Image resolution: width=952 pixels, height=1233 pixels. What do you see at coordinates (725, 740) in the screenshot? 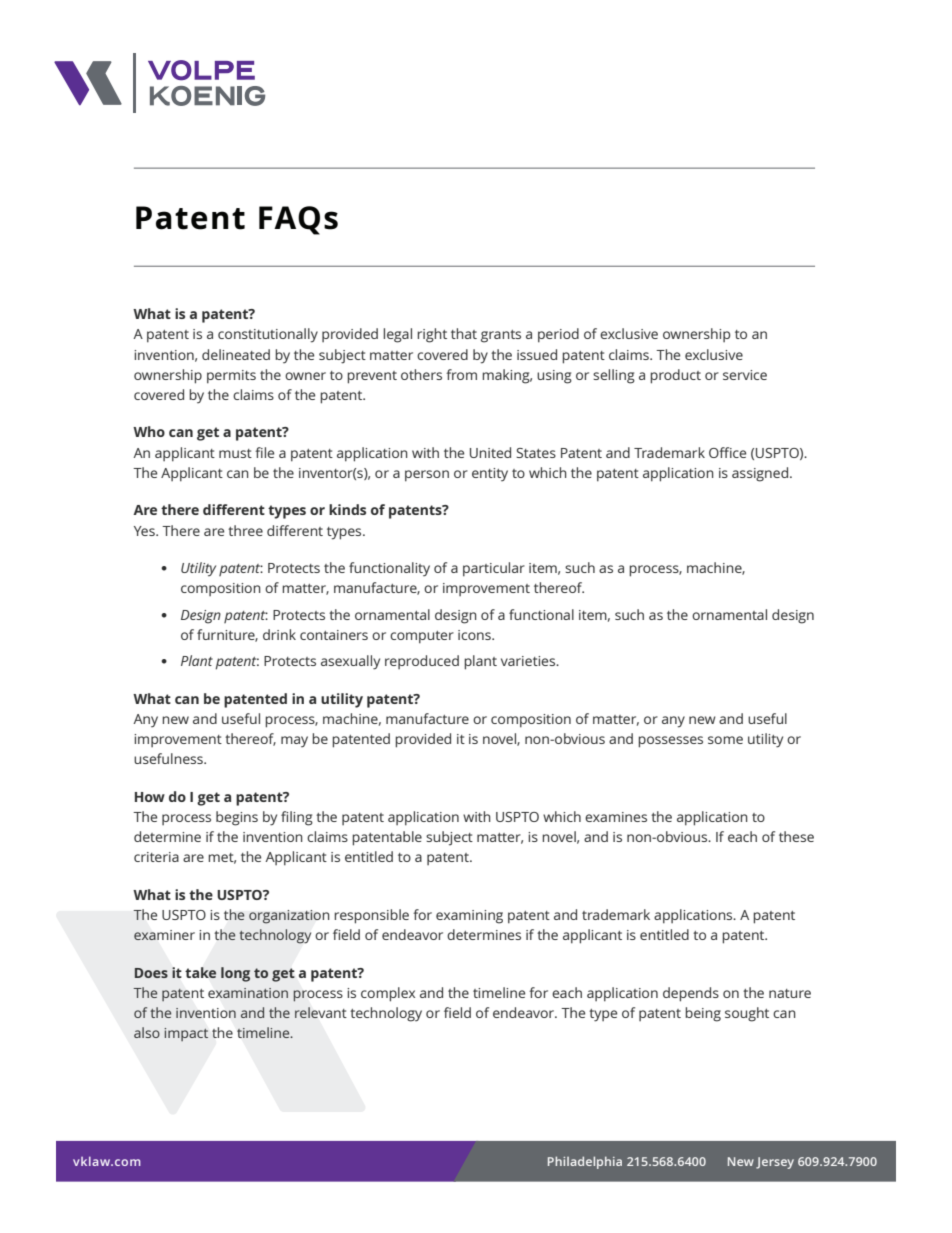
I see `some` at bounding box center [725, 740].
